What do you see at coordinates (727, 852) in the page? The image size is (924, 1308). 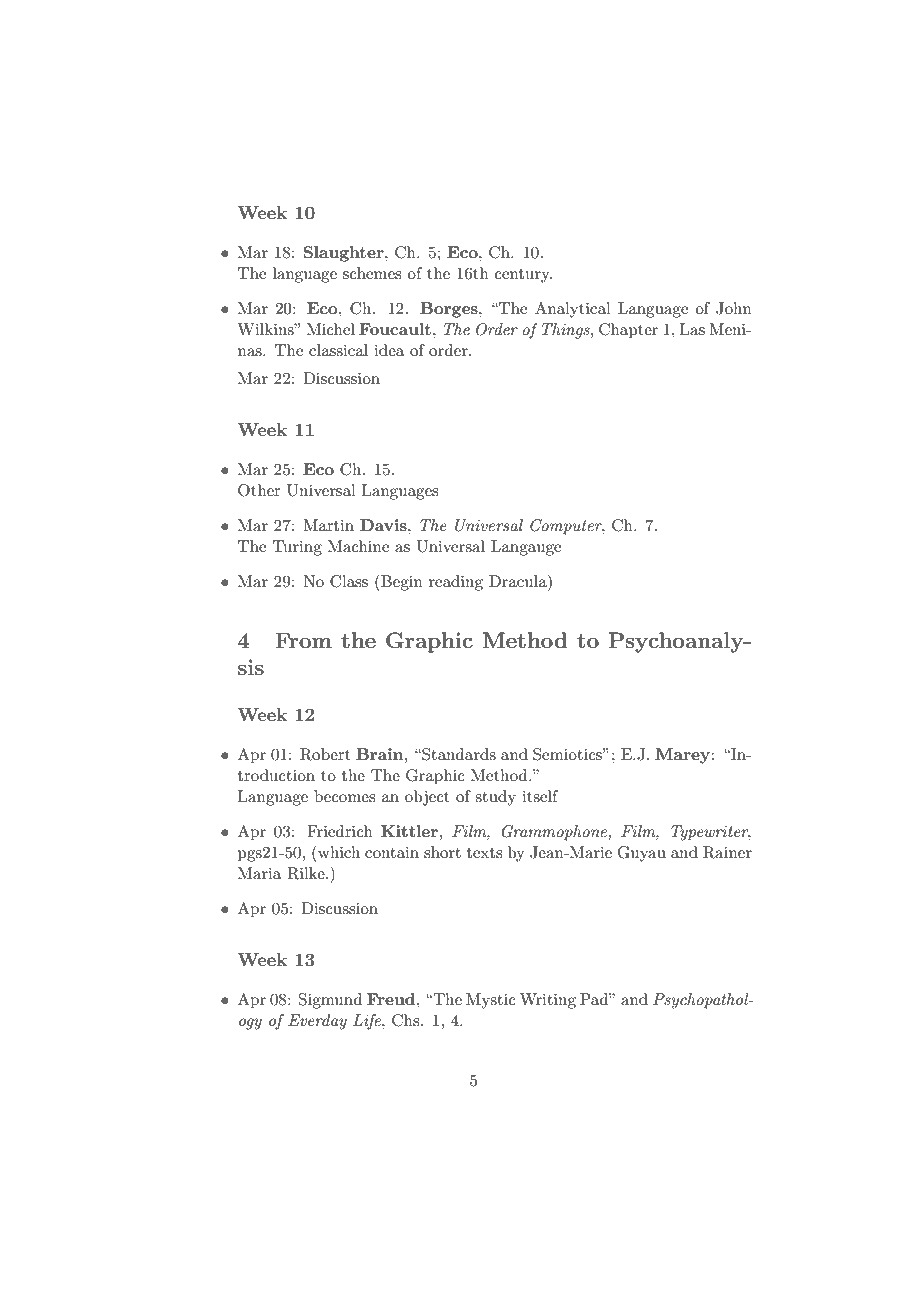 I see `Rainer` at bounding box center [727, 852].
